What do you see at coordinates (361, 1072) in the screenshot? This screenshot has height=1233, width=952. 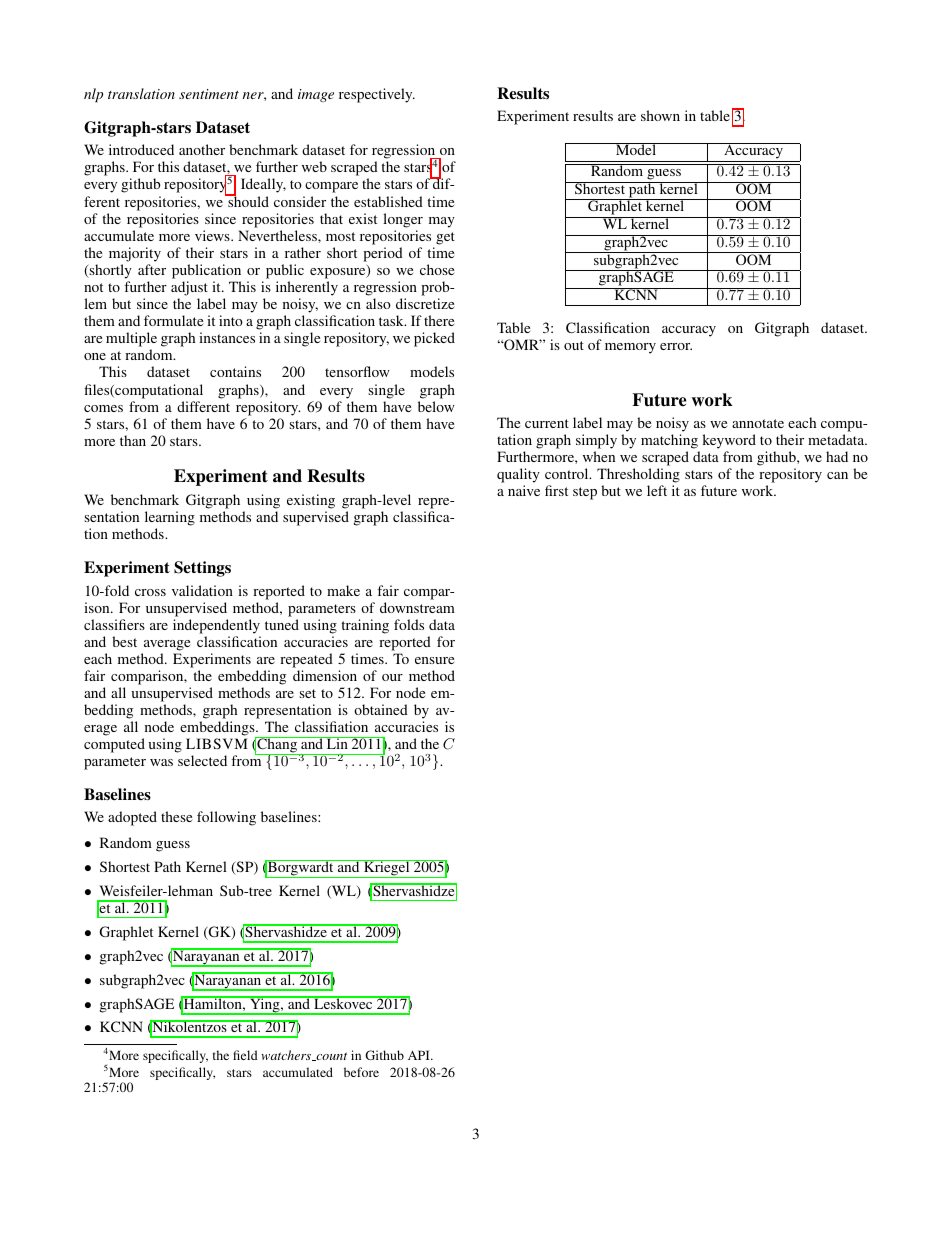 I see `before` at bounding box center [361, 1072].
